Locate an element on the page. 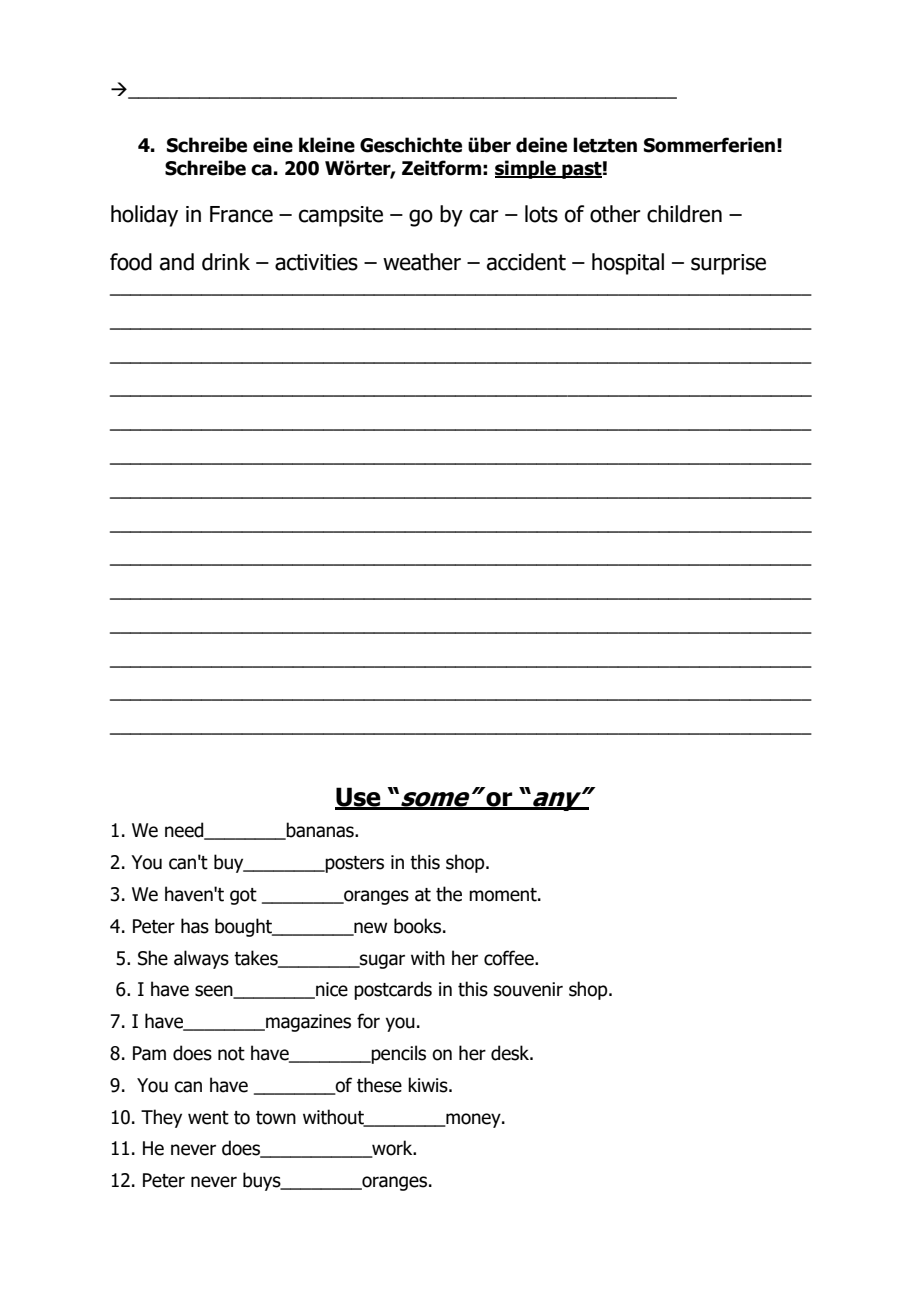 The image size is (924, 1308). surprise is located at coordinates (728, 264).
